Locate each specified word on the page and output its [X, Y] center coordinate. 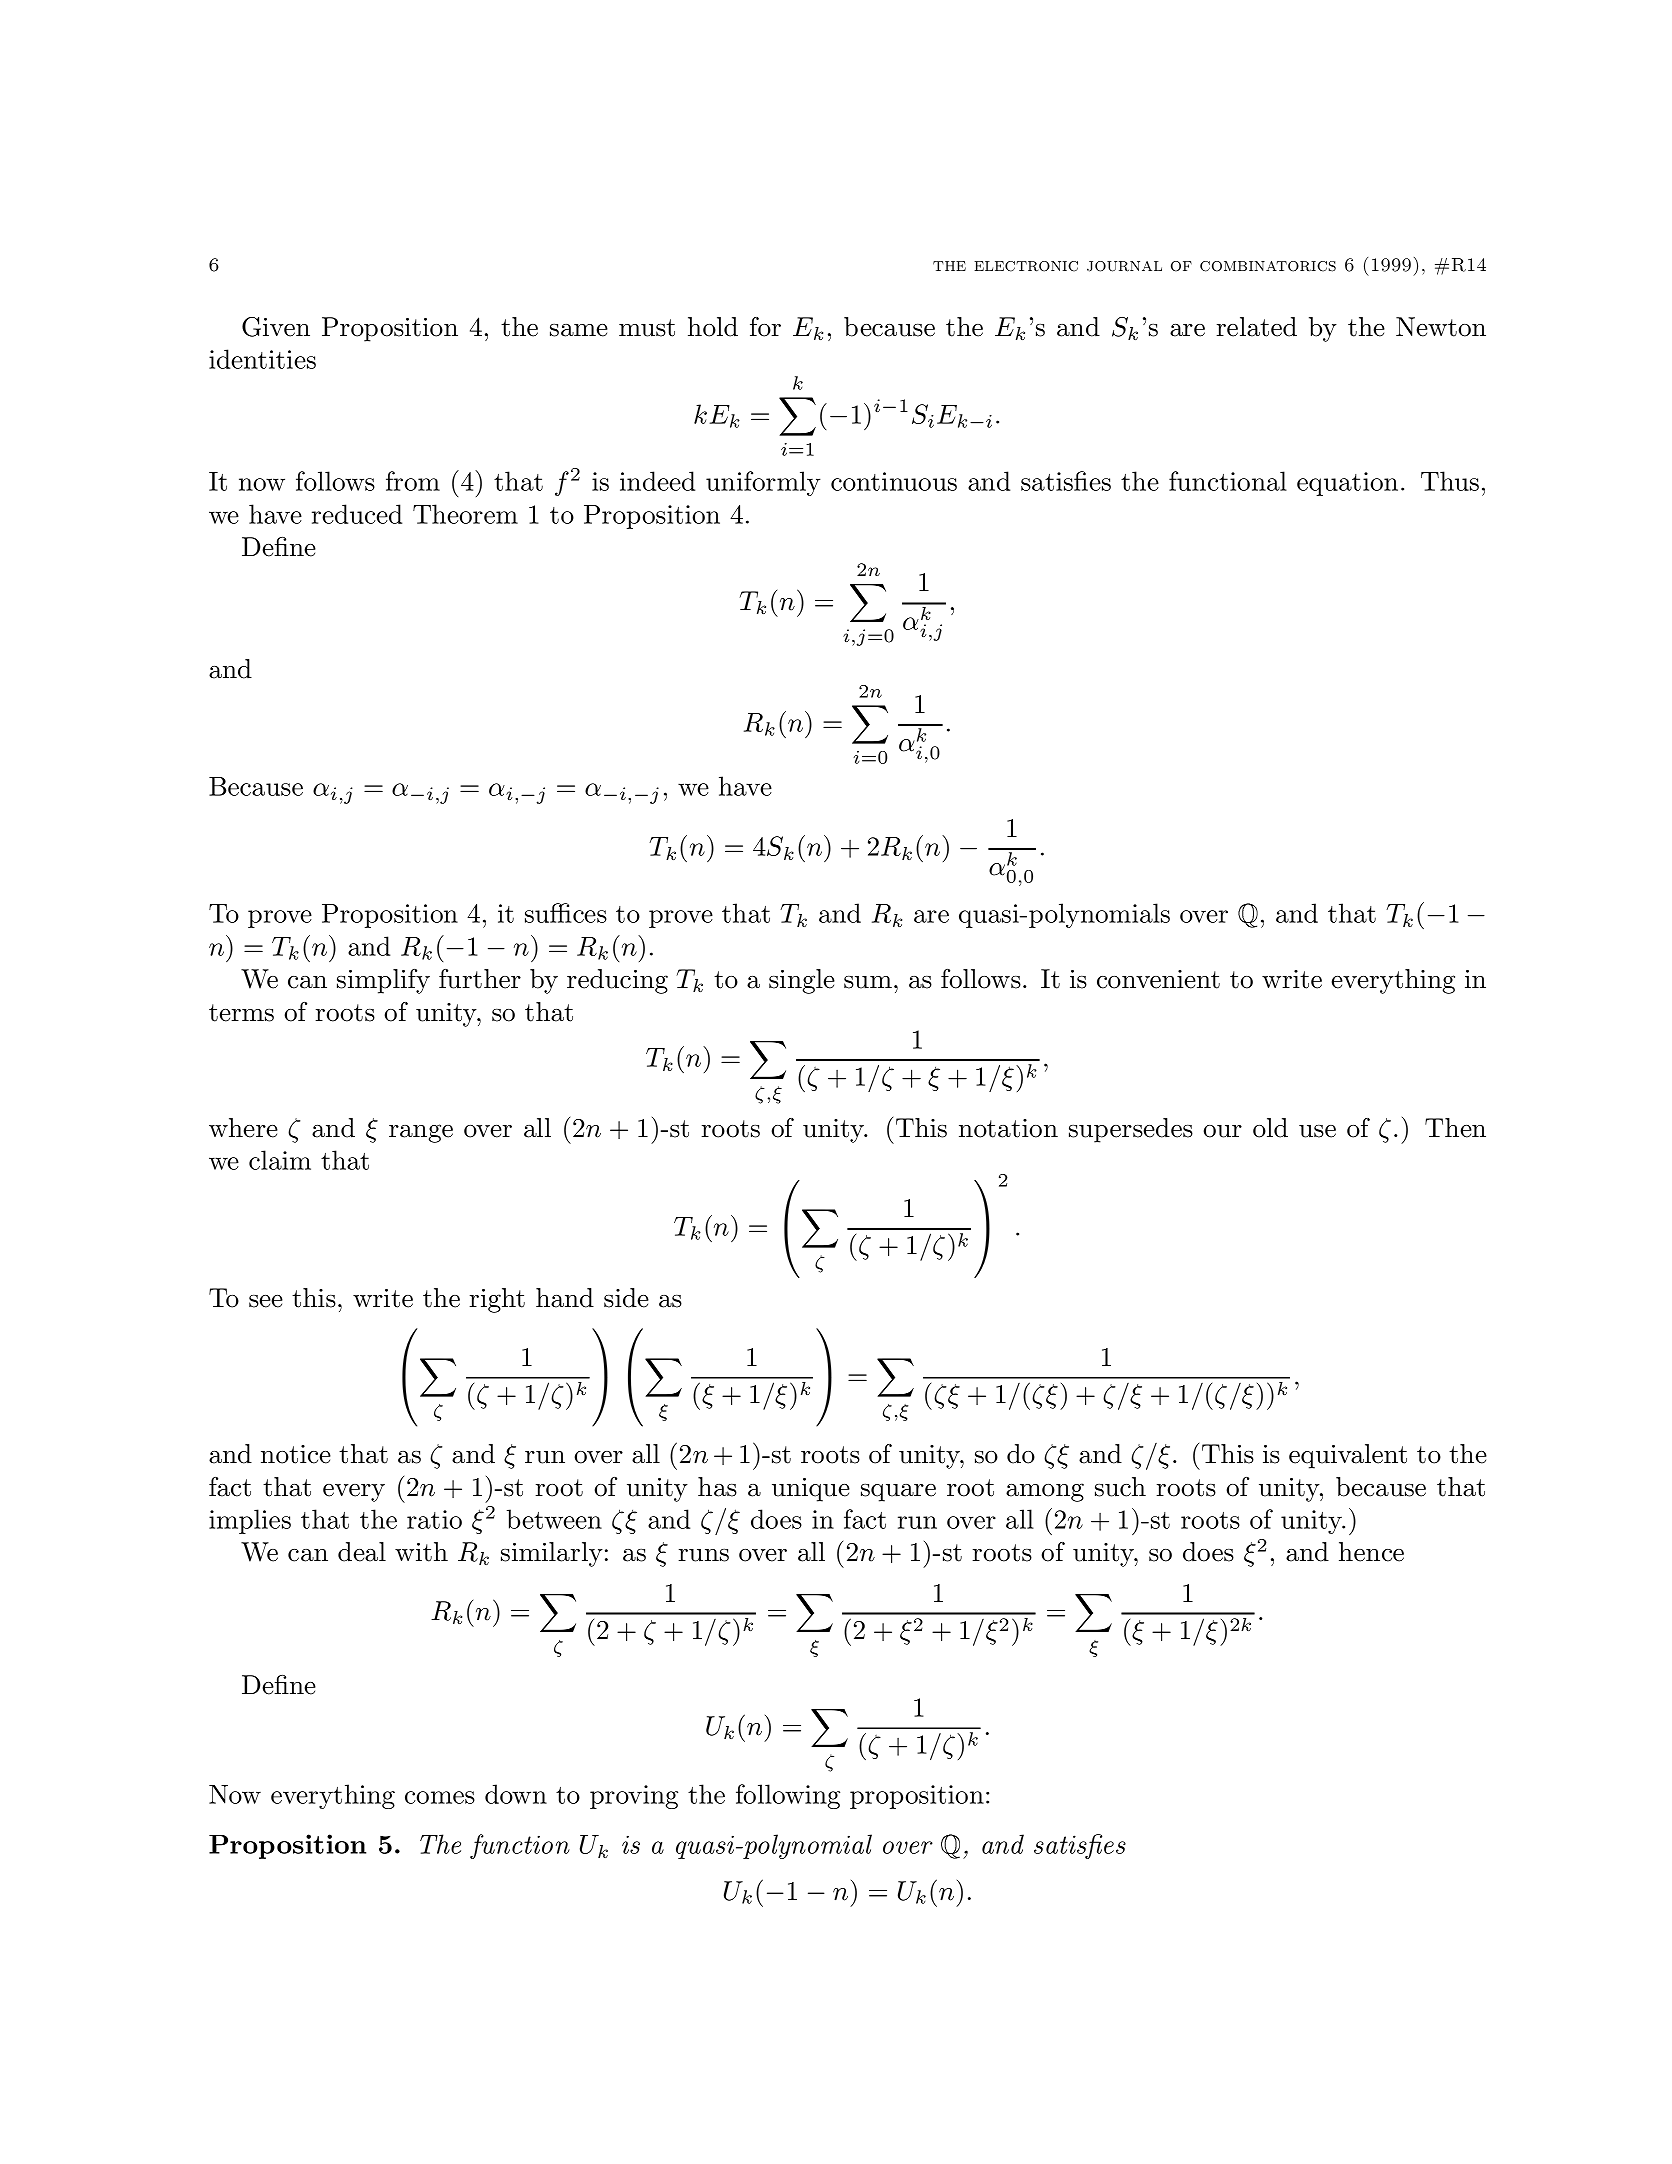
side [626, 1298]
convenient [1158, 979]
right [497, 1300]
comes [440, 1797]
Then [1455, 1128]
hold [713, 327]
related [1256, 327]
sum [868, 982]
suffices [566, 913]
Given [276, 327]
